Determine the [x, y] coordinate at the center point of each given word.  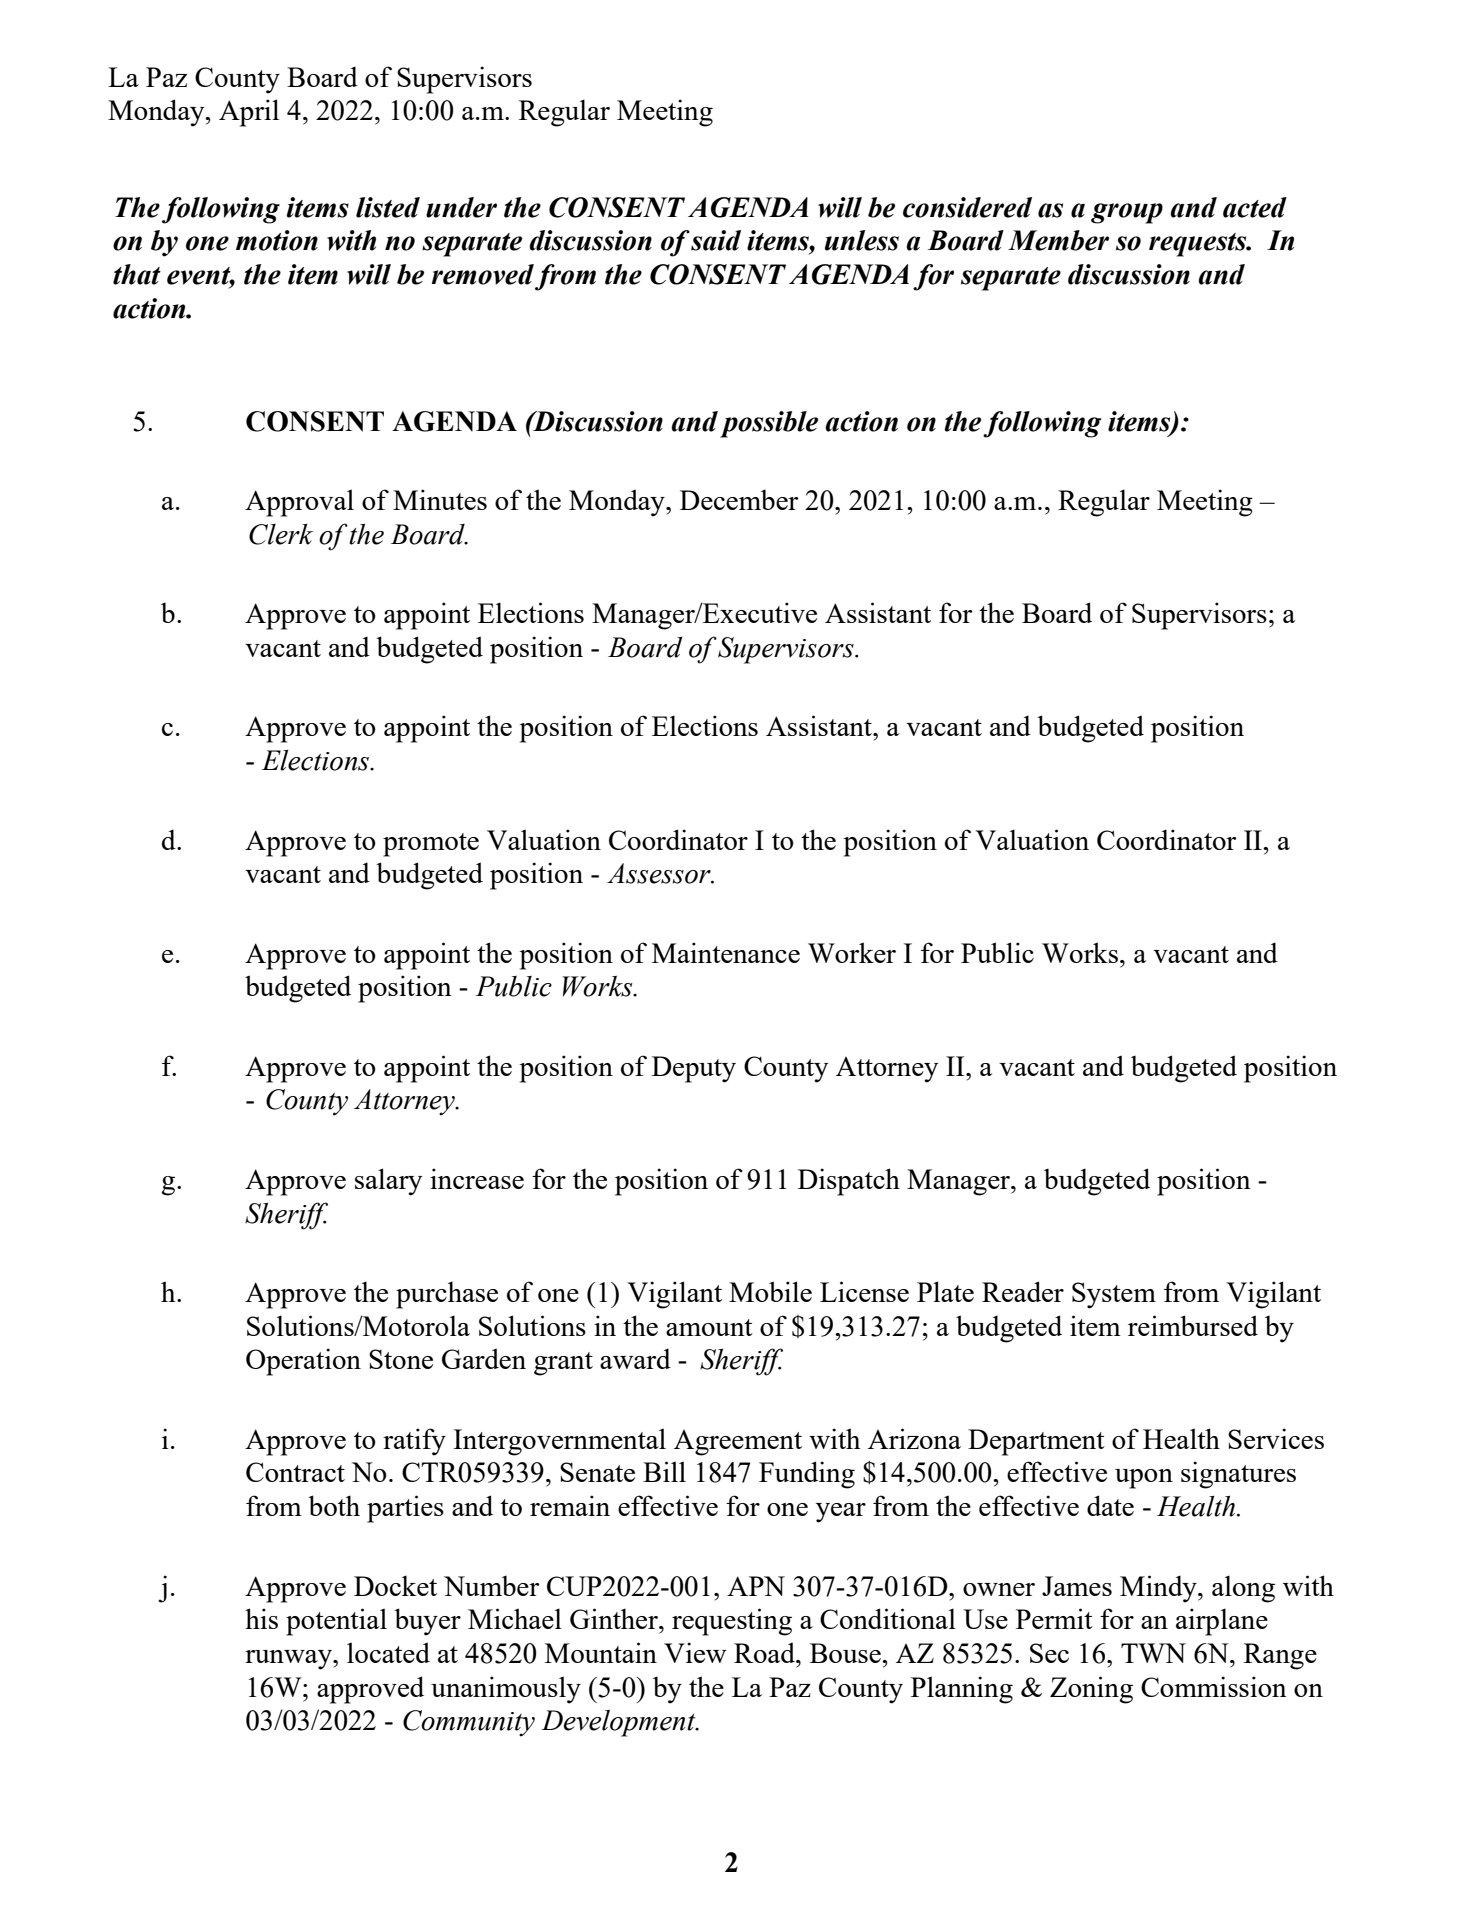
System [1114, 1295]
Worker [852, 952]
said [716, 240]
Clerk [281, 534]
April [249, 113]
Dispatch [849, 1182]
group [1127, 213]
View [695, 1652]
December [739, 499]
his [261, 1618]
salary [388, 1182]
